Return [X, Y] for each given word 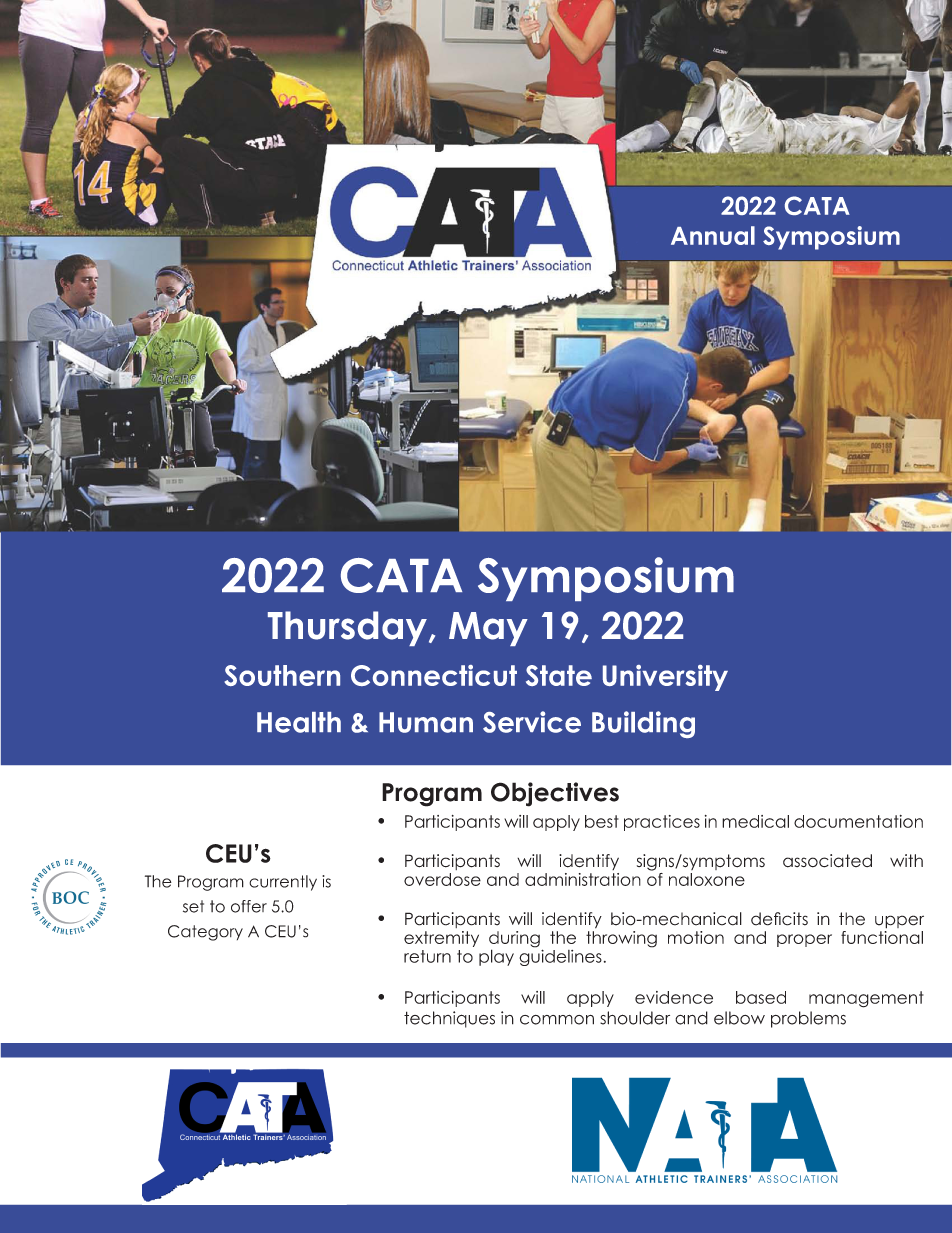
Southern [282, 675]
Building [643, 724]
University [665, 678]
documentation [858, 821]
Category [205, 933]
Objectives [555, 794]
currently [283, 883]
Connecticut [434, 675]
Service [532, 722]
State [559, 675]
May [488, 629]
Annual [713, 235]
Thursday [347, 628]
